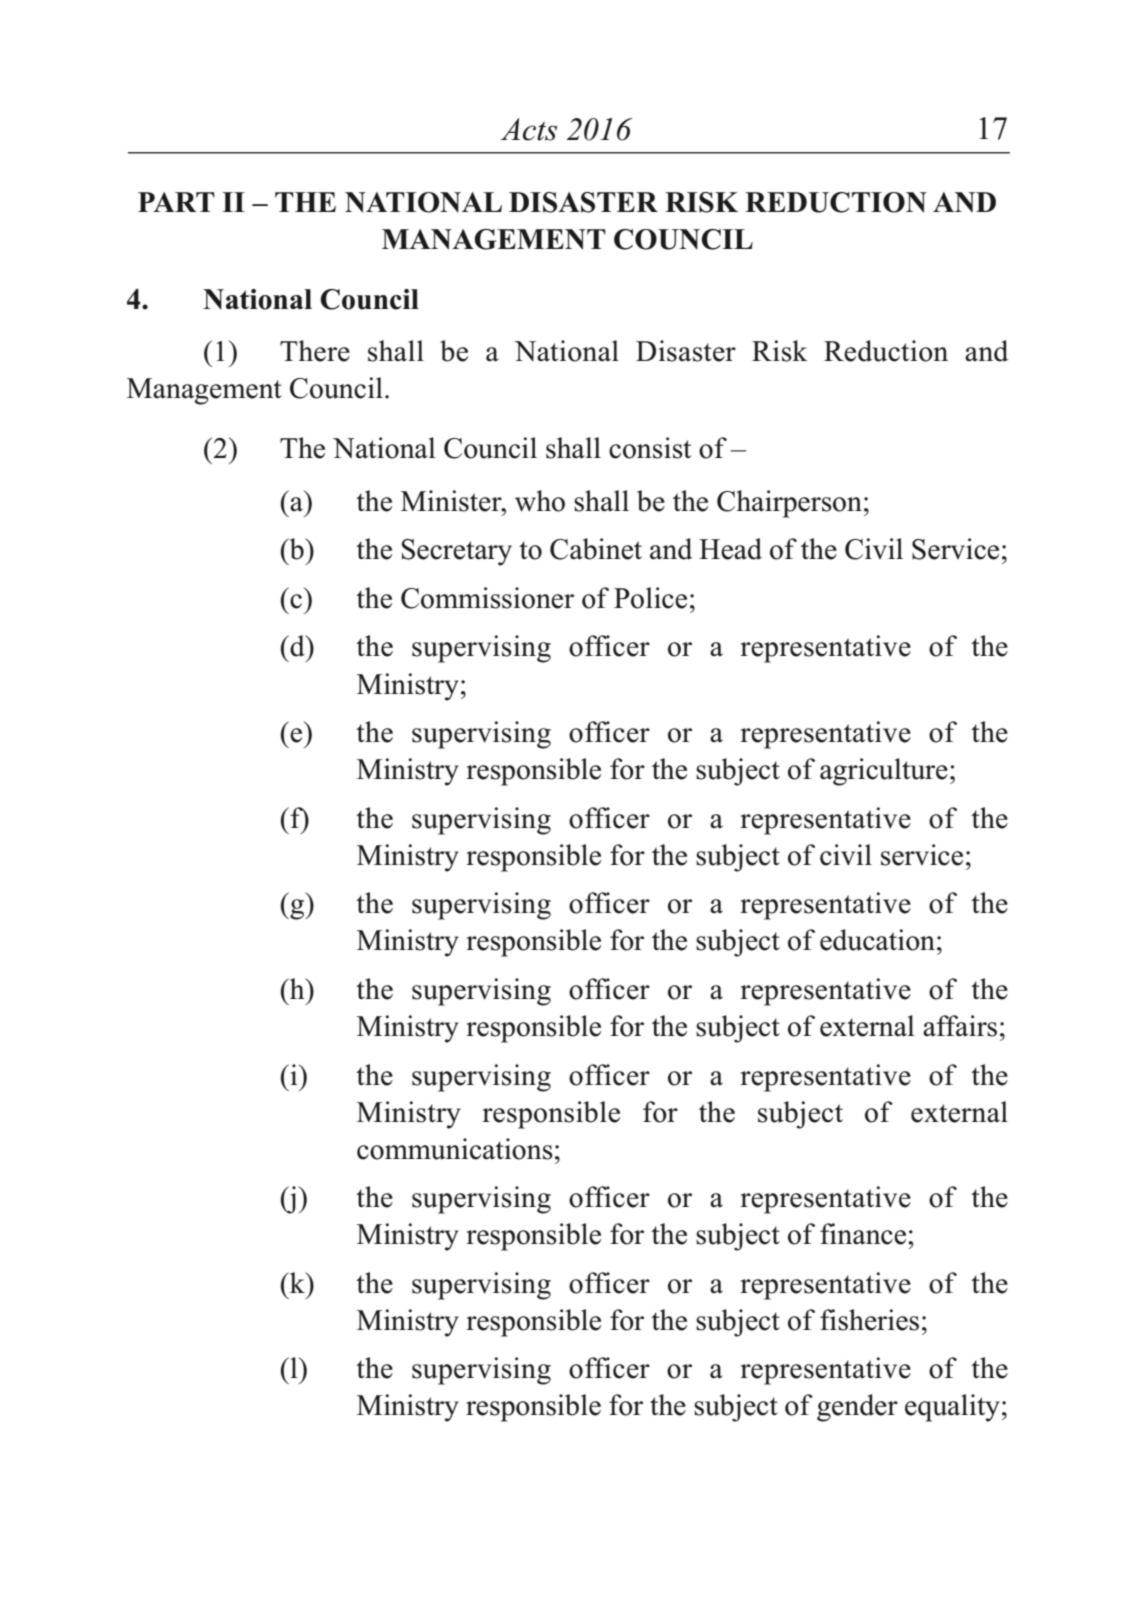 This screenshot has width=1135, height=1610. What do you see at coordinates (650, 598) in the screenshot?
I see `Police` at bounding box center [650, 598].
